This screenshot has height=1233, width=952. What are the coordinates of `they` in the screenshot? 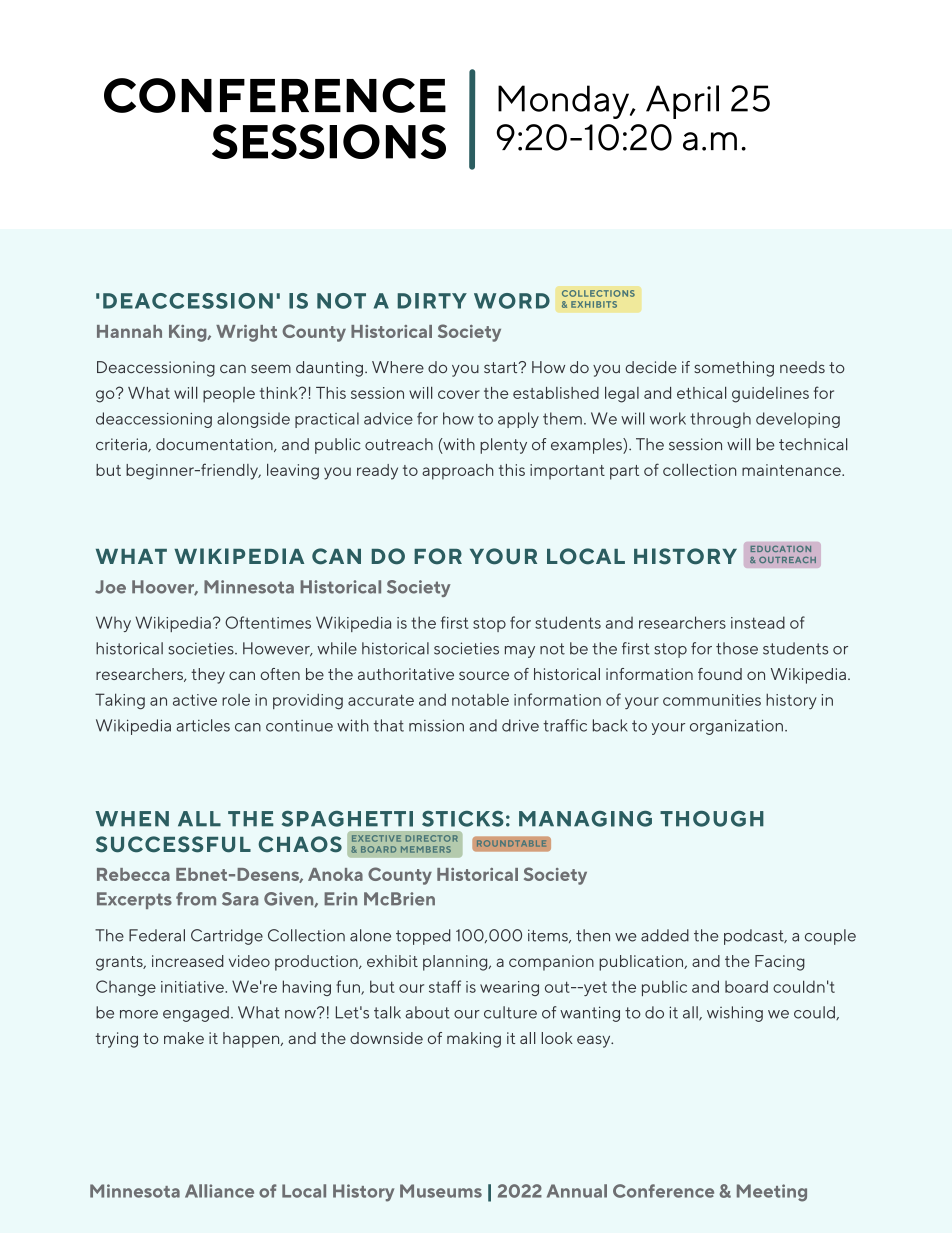 It's located at (208, 676).
